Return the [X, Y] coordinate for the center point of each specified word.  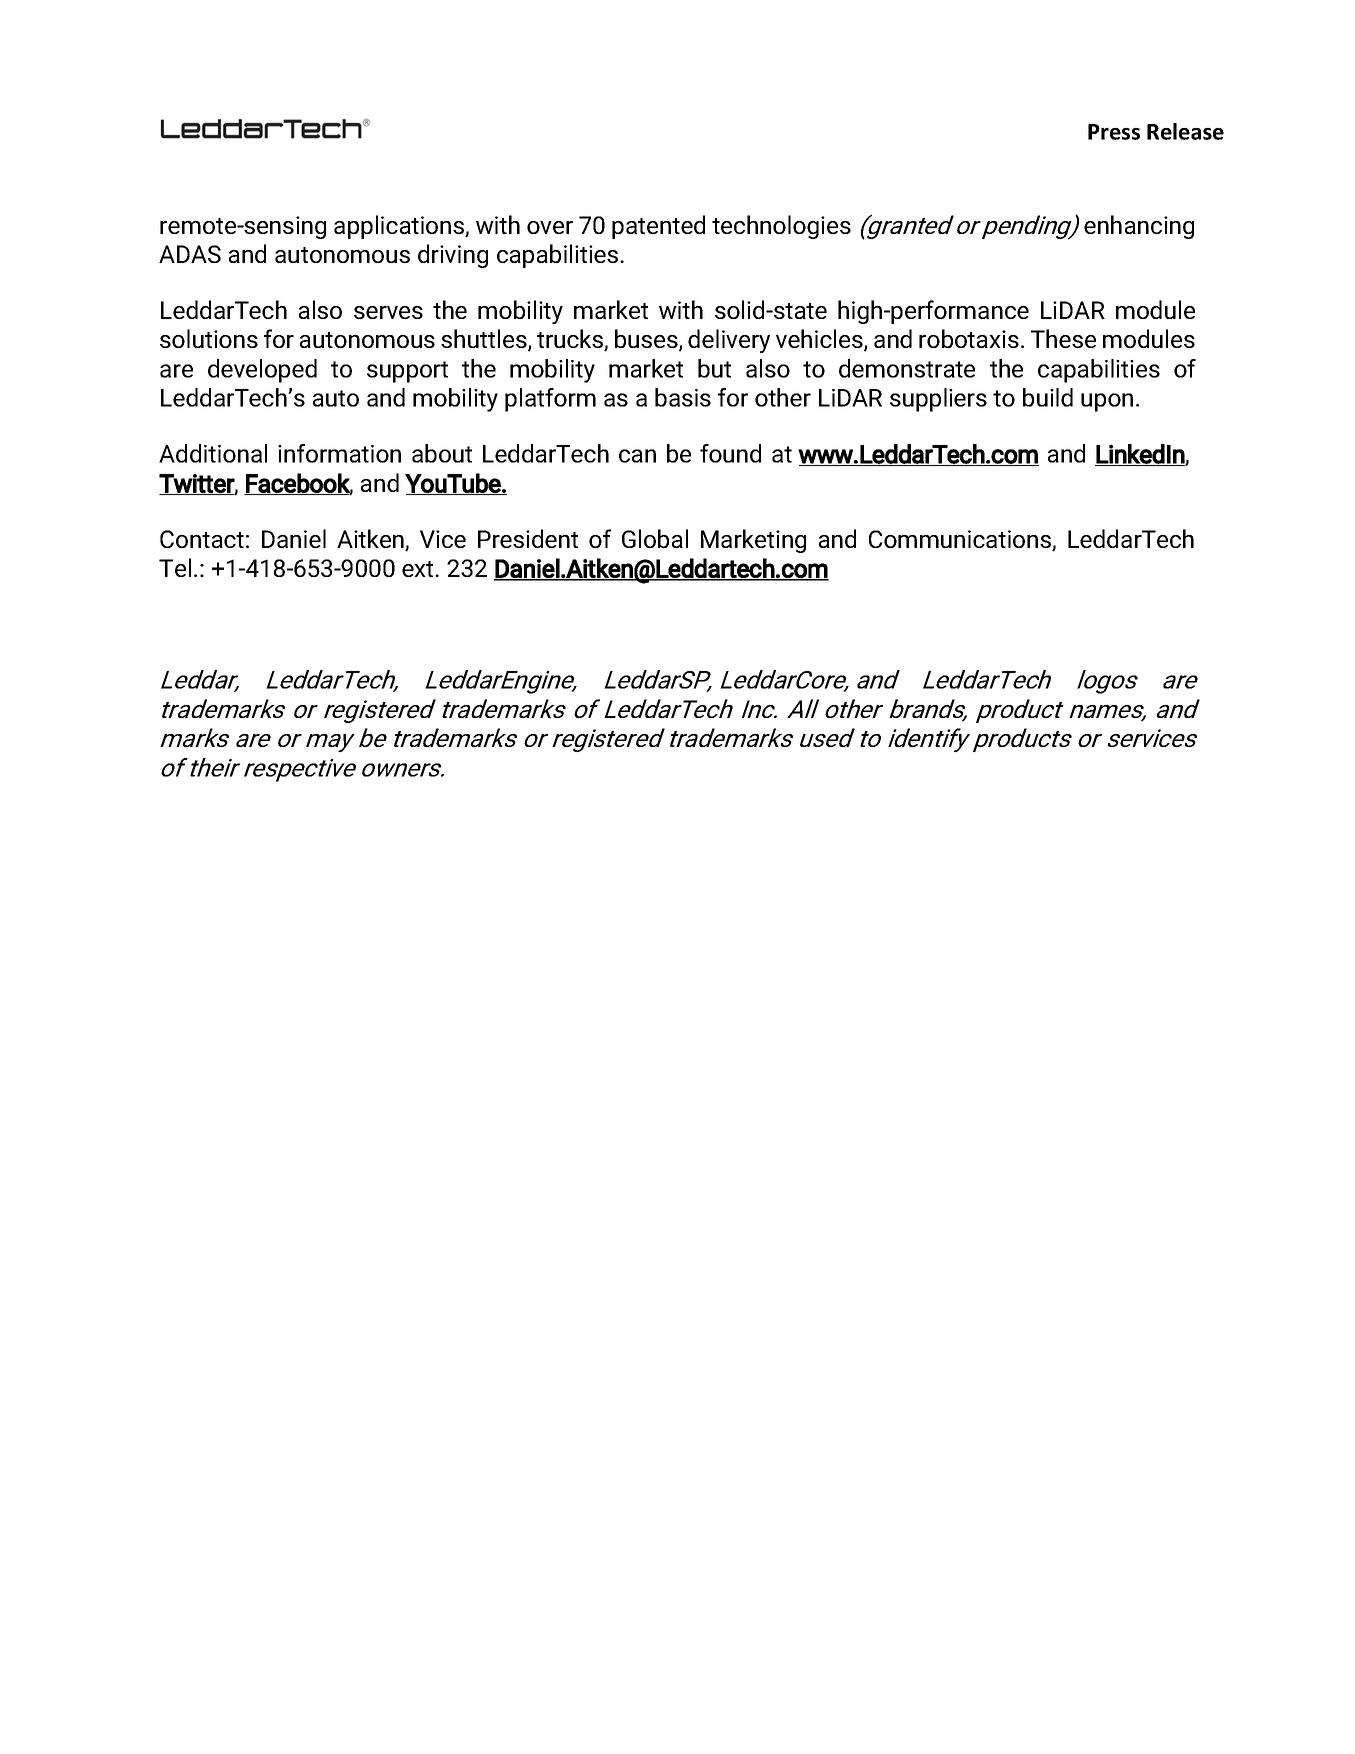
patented [658, 227]
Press [1114, 132]
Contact [202, 539]
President [528, 538]
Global [655, 538]
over [550, 227]
